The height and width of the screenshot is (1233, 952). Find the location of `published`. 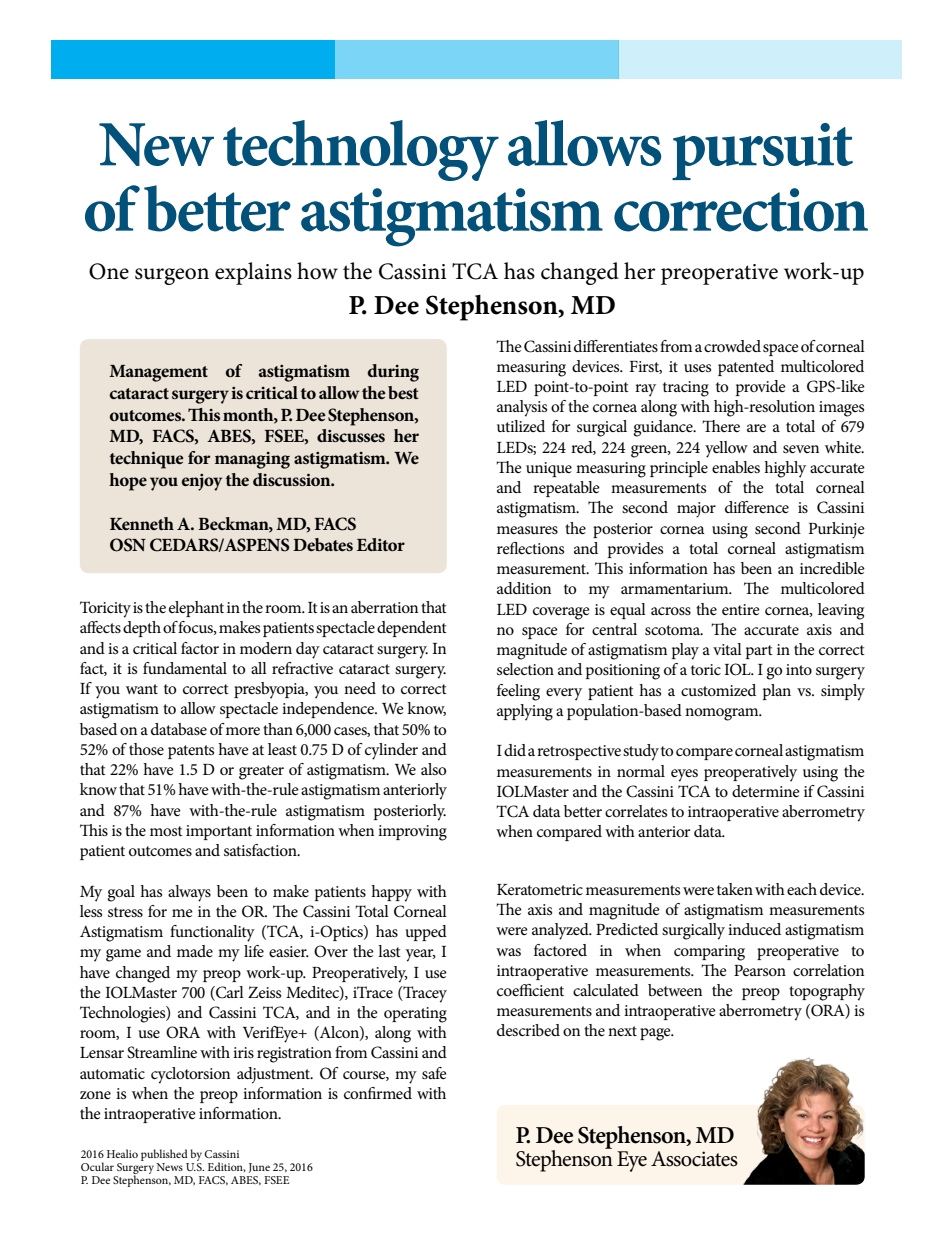

published is located at coordinates (164, 1155).
